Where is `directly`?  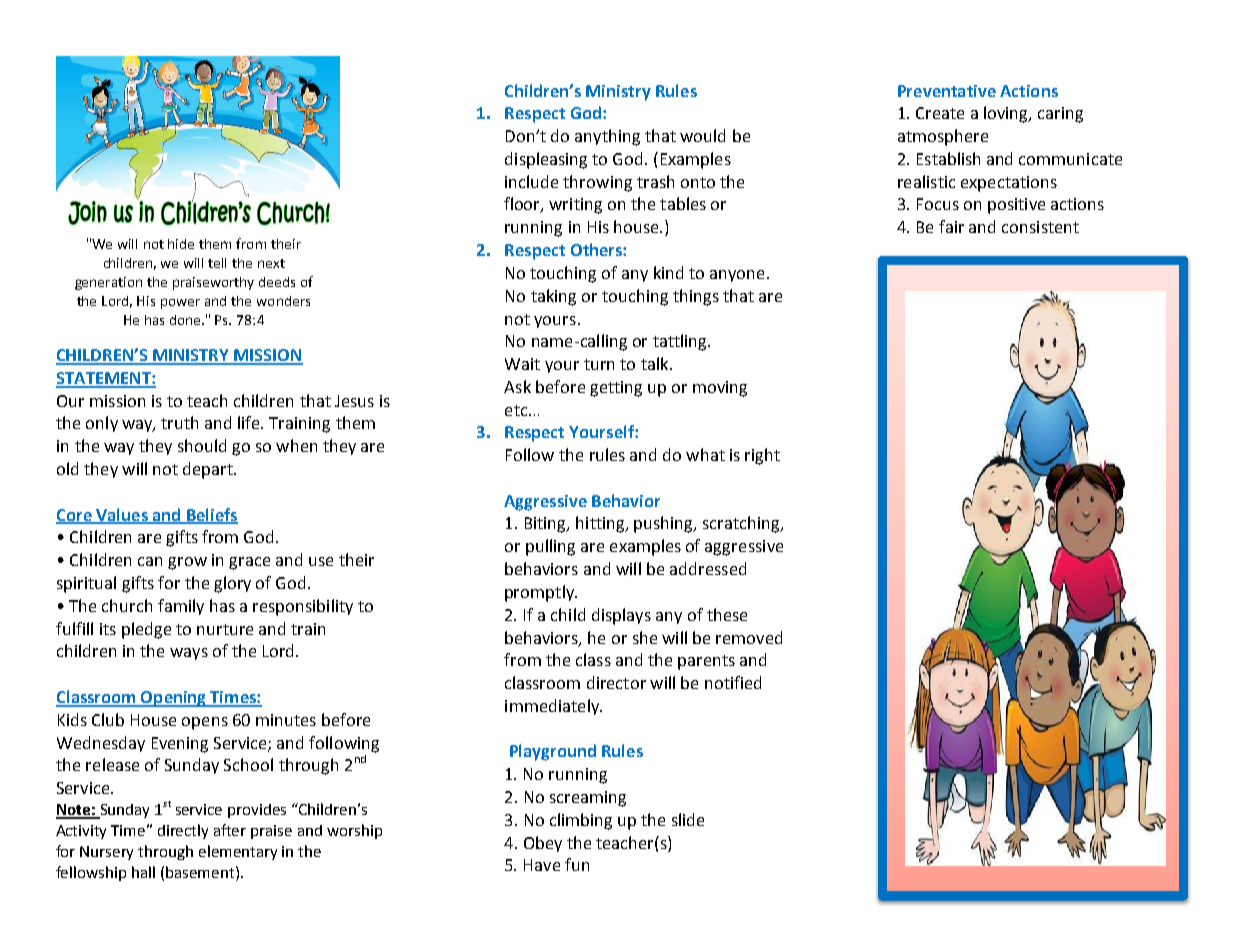
directly is located at coordinates (183, 831).
